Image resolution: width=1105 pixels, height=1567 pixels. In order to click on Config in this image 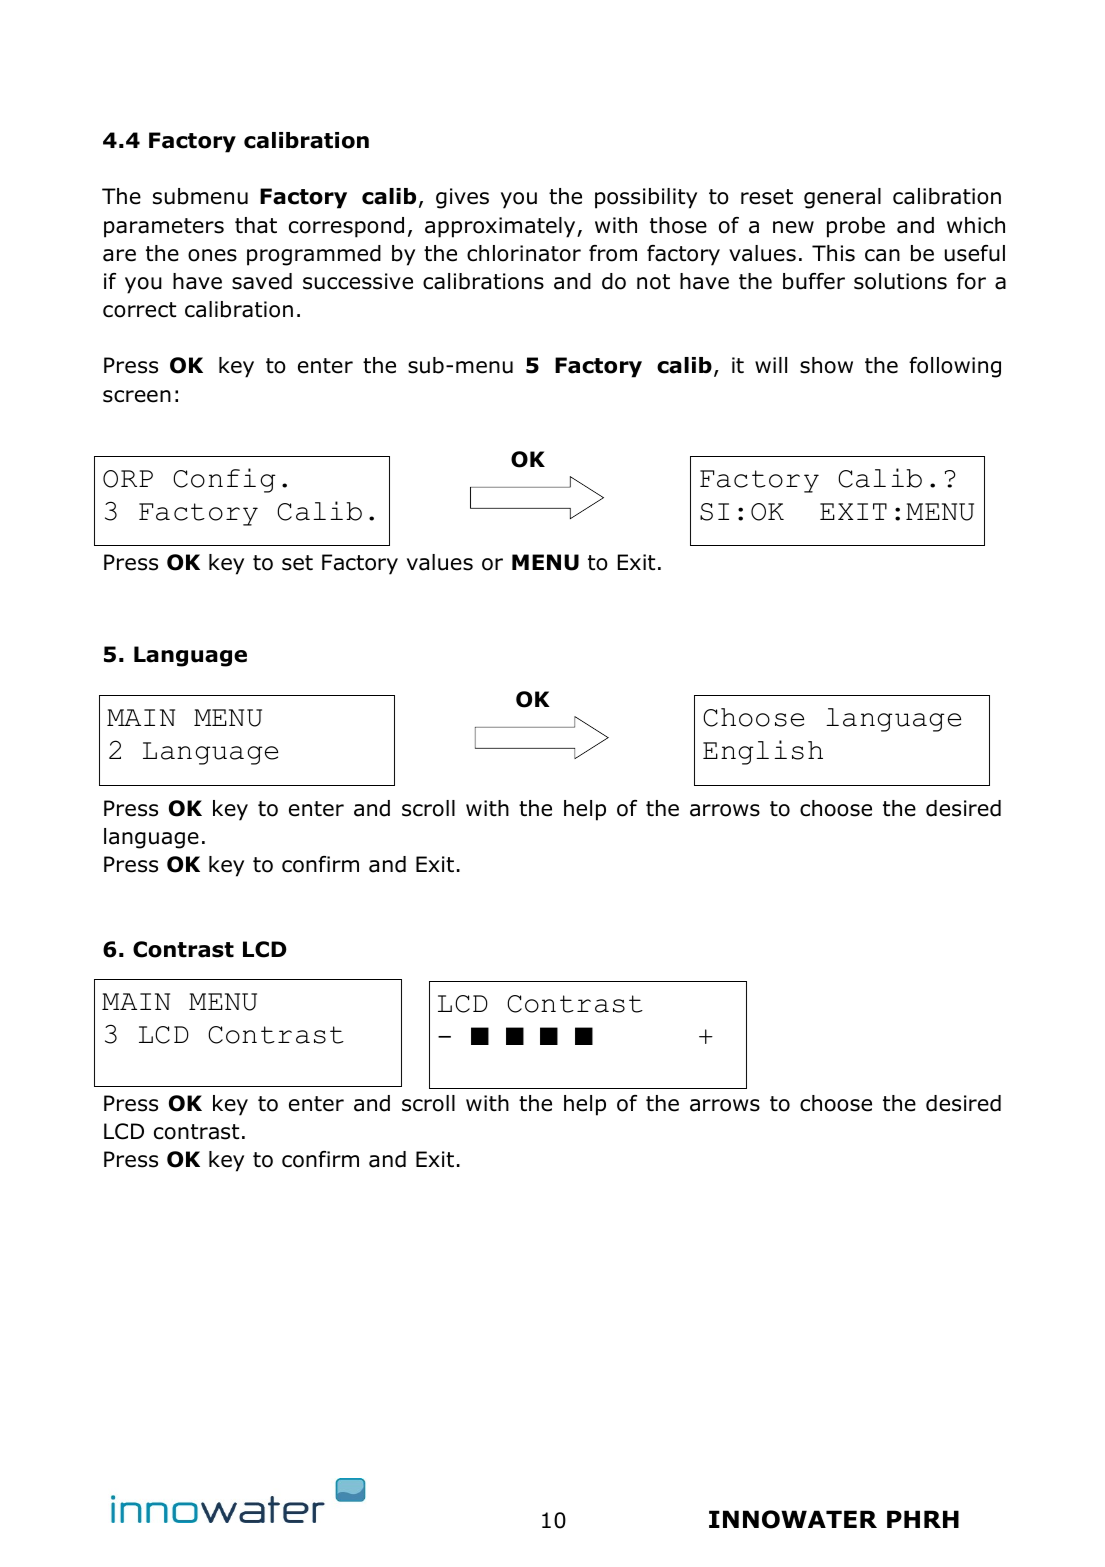, I will do `click(224, 480)`.
